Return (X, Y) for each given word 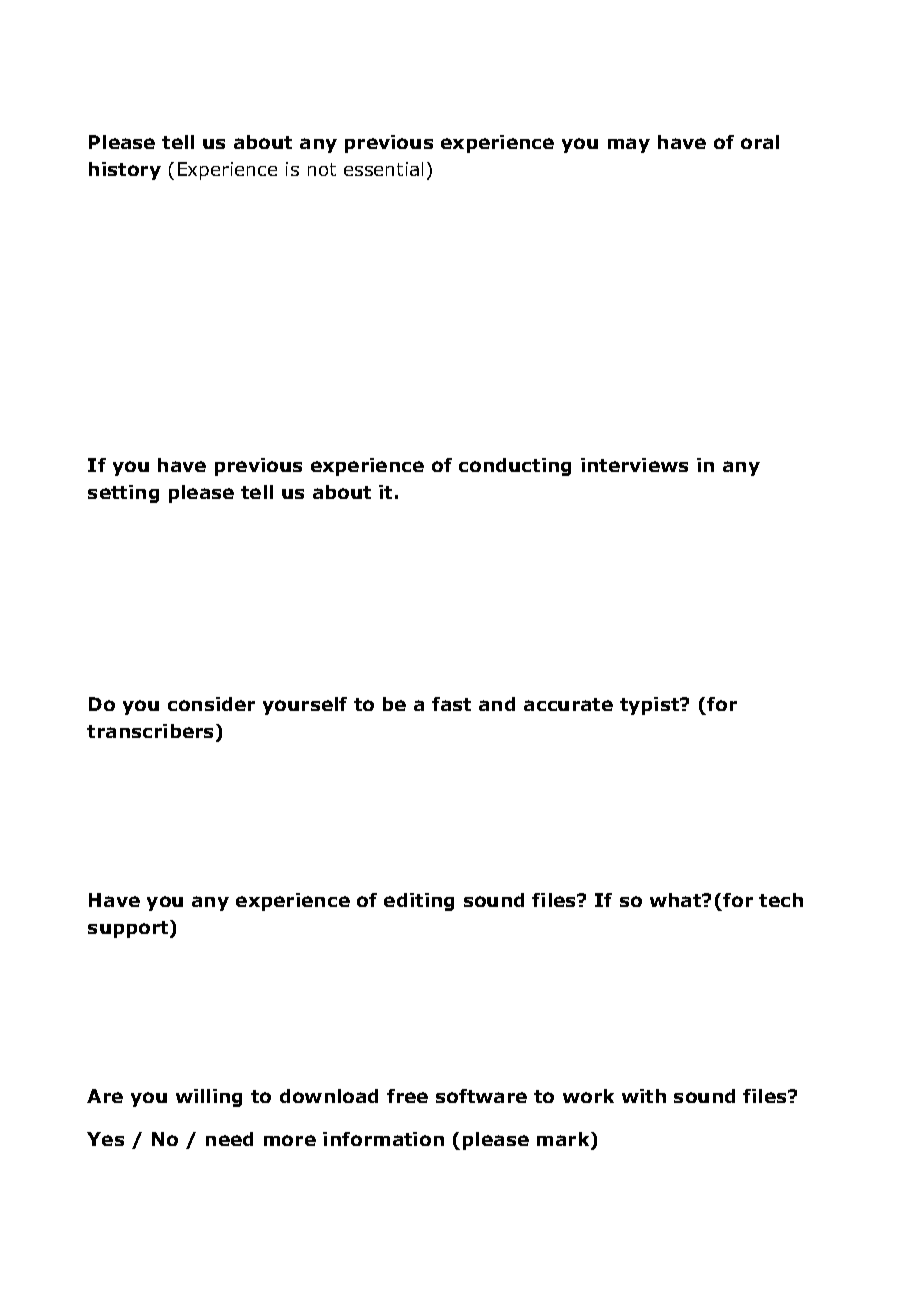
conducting (515, 467)
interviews (634, 465)
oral (760, 142)
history (125, 171)
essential (383, 169)
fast (451, 704)
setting (123, 494)
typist (651, 706)
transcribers (152, 732)
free (407, 1096)
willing (209, 1098)
